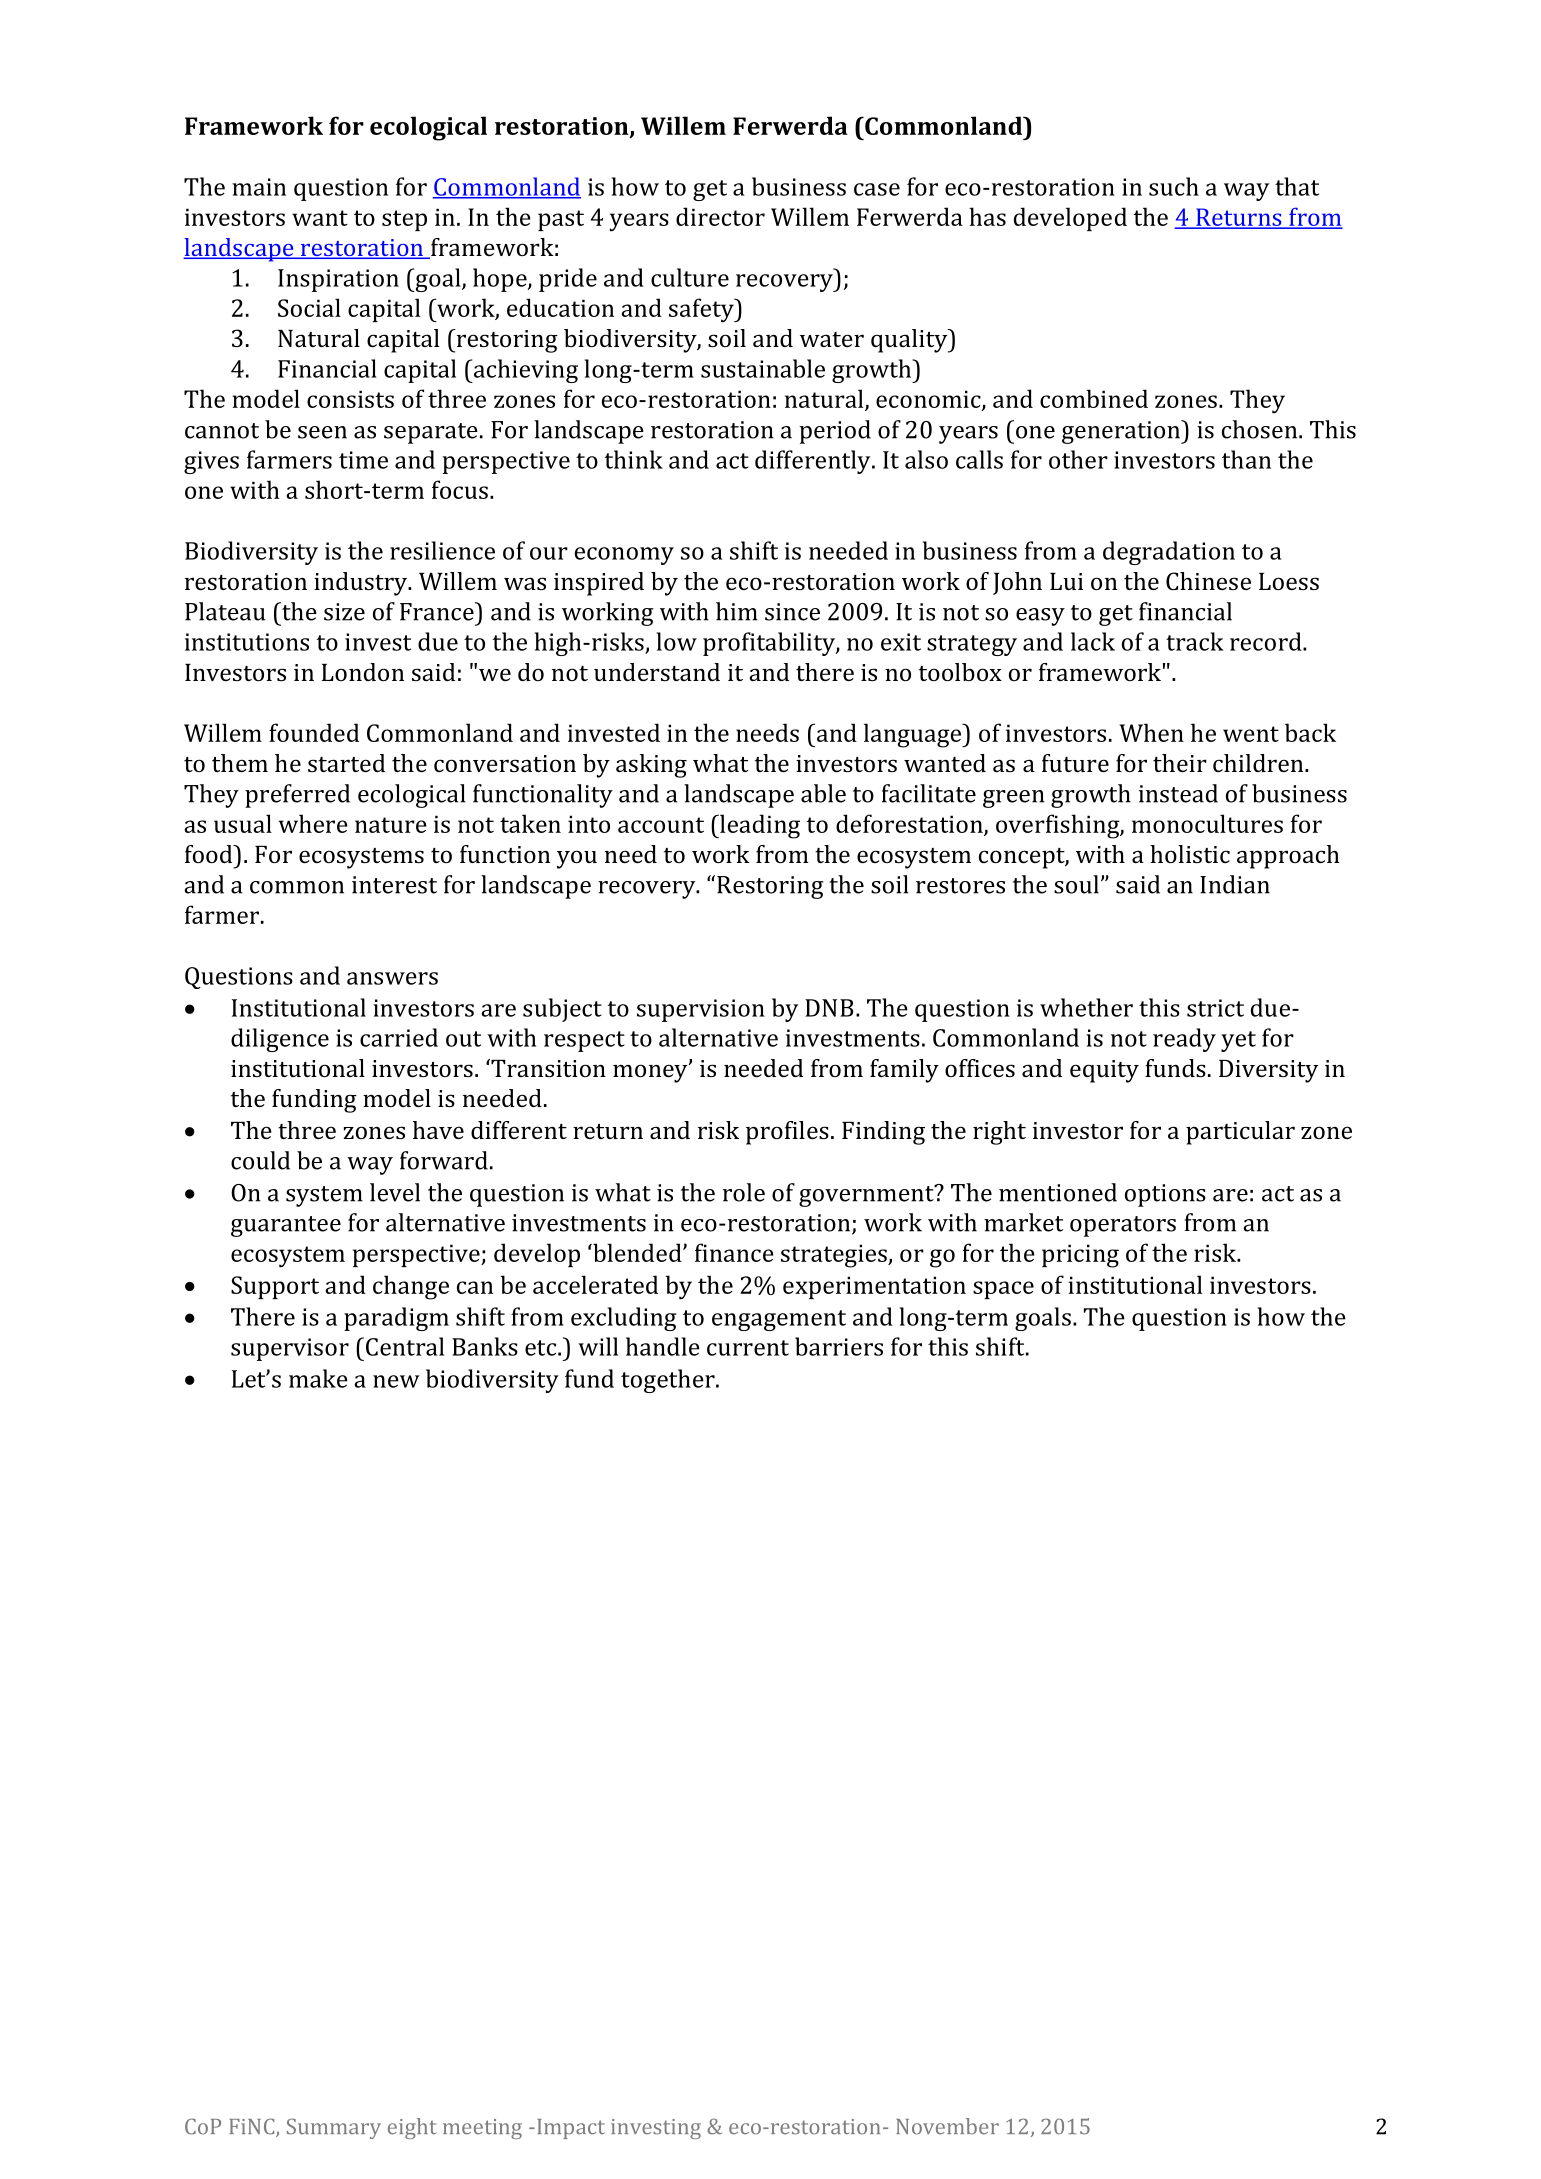 The image size is (1541, 2179). What do you see at coordinates (338, 280) in the document?
I see `Inspiration` at bounding box center [338, 280].
